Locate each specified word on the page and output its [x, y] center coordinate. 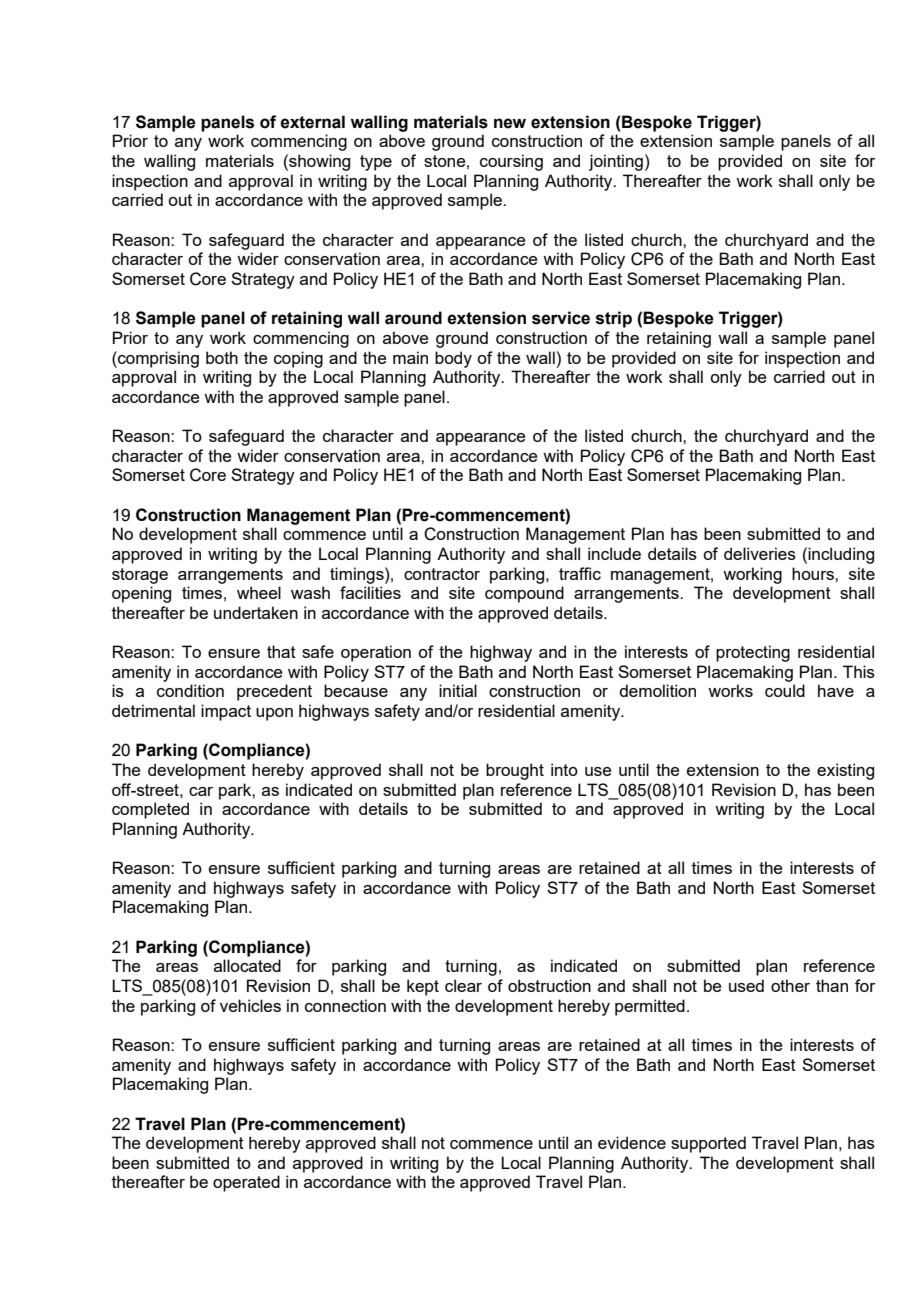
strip [614, 319]
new [510, 123]
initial [458, 690]
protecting [753, 653]
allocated [247, 965]
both [222, 357]
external [312, 122]
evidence [632, 1142]
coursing [511, 162]
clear [463, 985]
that [281, 651]
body [453, 359]
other [790, 985]
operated [246, 1183]
